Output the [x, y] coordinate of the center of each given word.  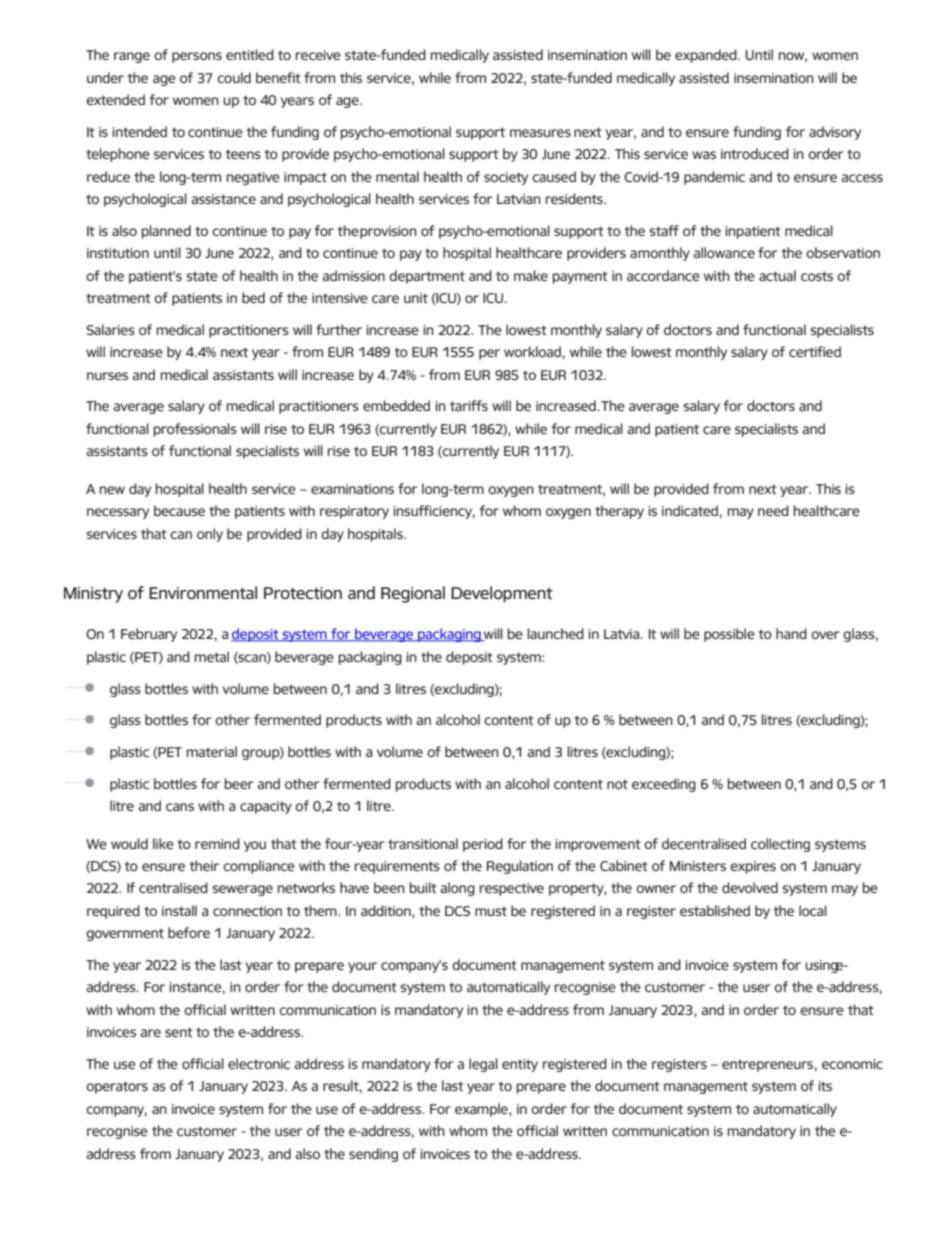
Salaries [111, 329]
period [483, 845]
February [149, 635]
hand [791, 633]
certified [815, 351]
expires [753, 867]
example [482, 1110]
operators [117, 1087]
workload [532, 351]
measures [540, 133]
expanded [707, 56]
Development [502, 594]
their [204, 865]
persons [197, 57]
